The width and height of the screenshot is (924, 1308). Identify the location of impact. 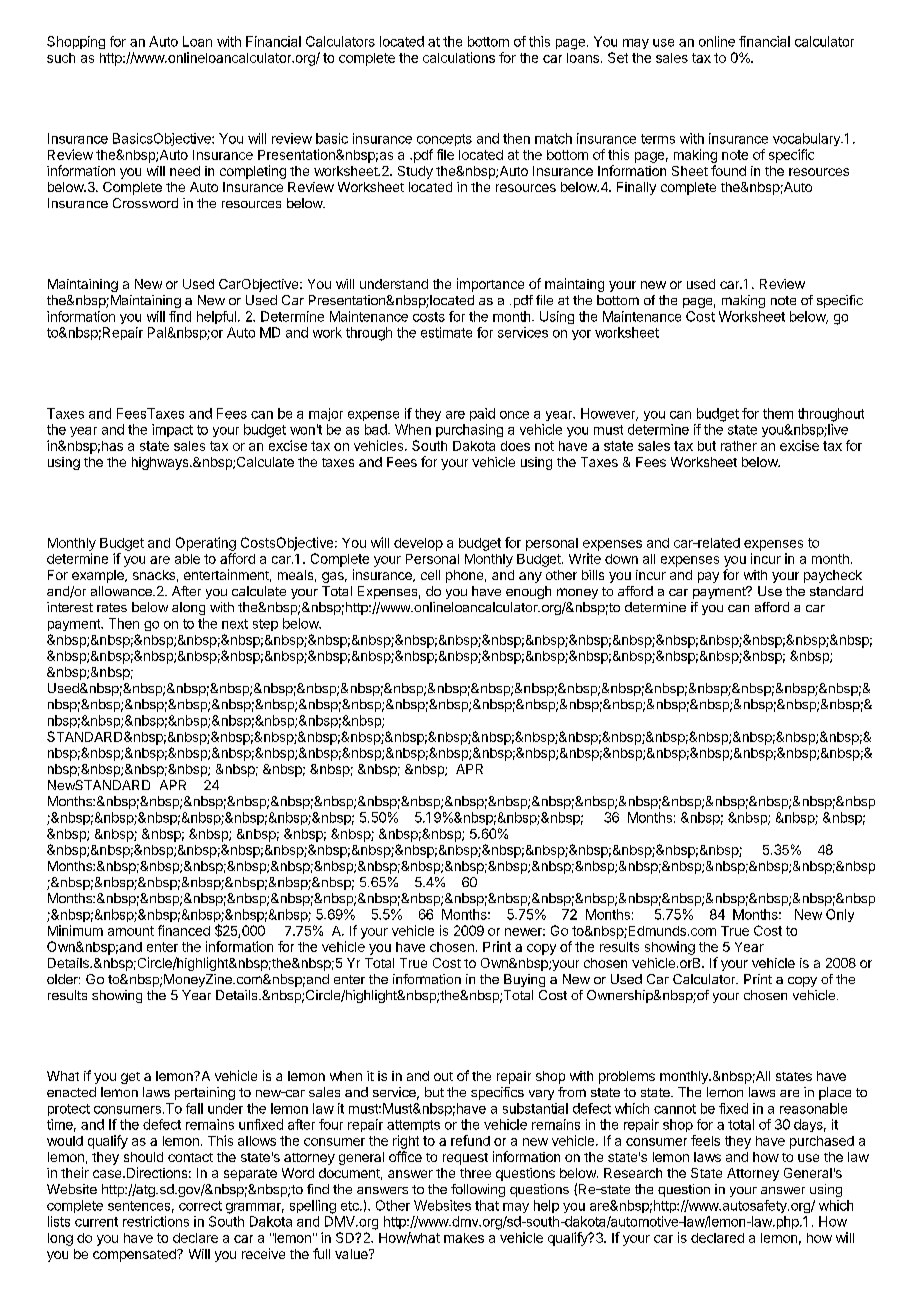
(172, 430).
